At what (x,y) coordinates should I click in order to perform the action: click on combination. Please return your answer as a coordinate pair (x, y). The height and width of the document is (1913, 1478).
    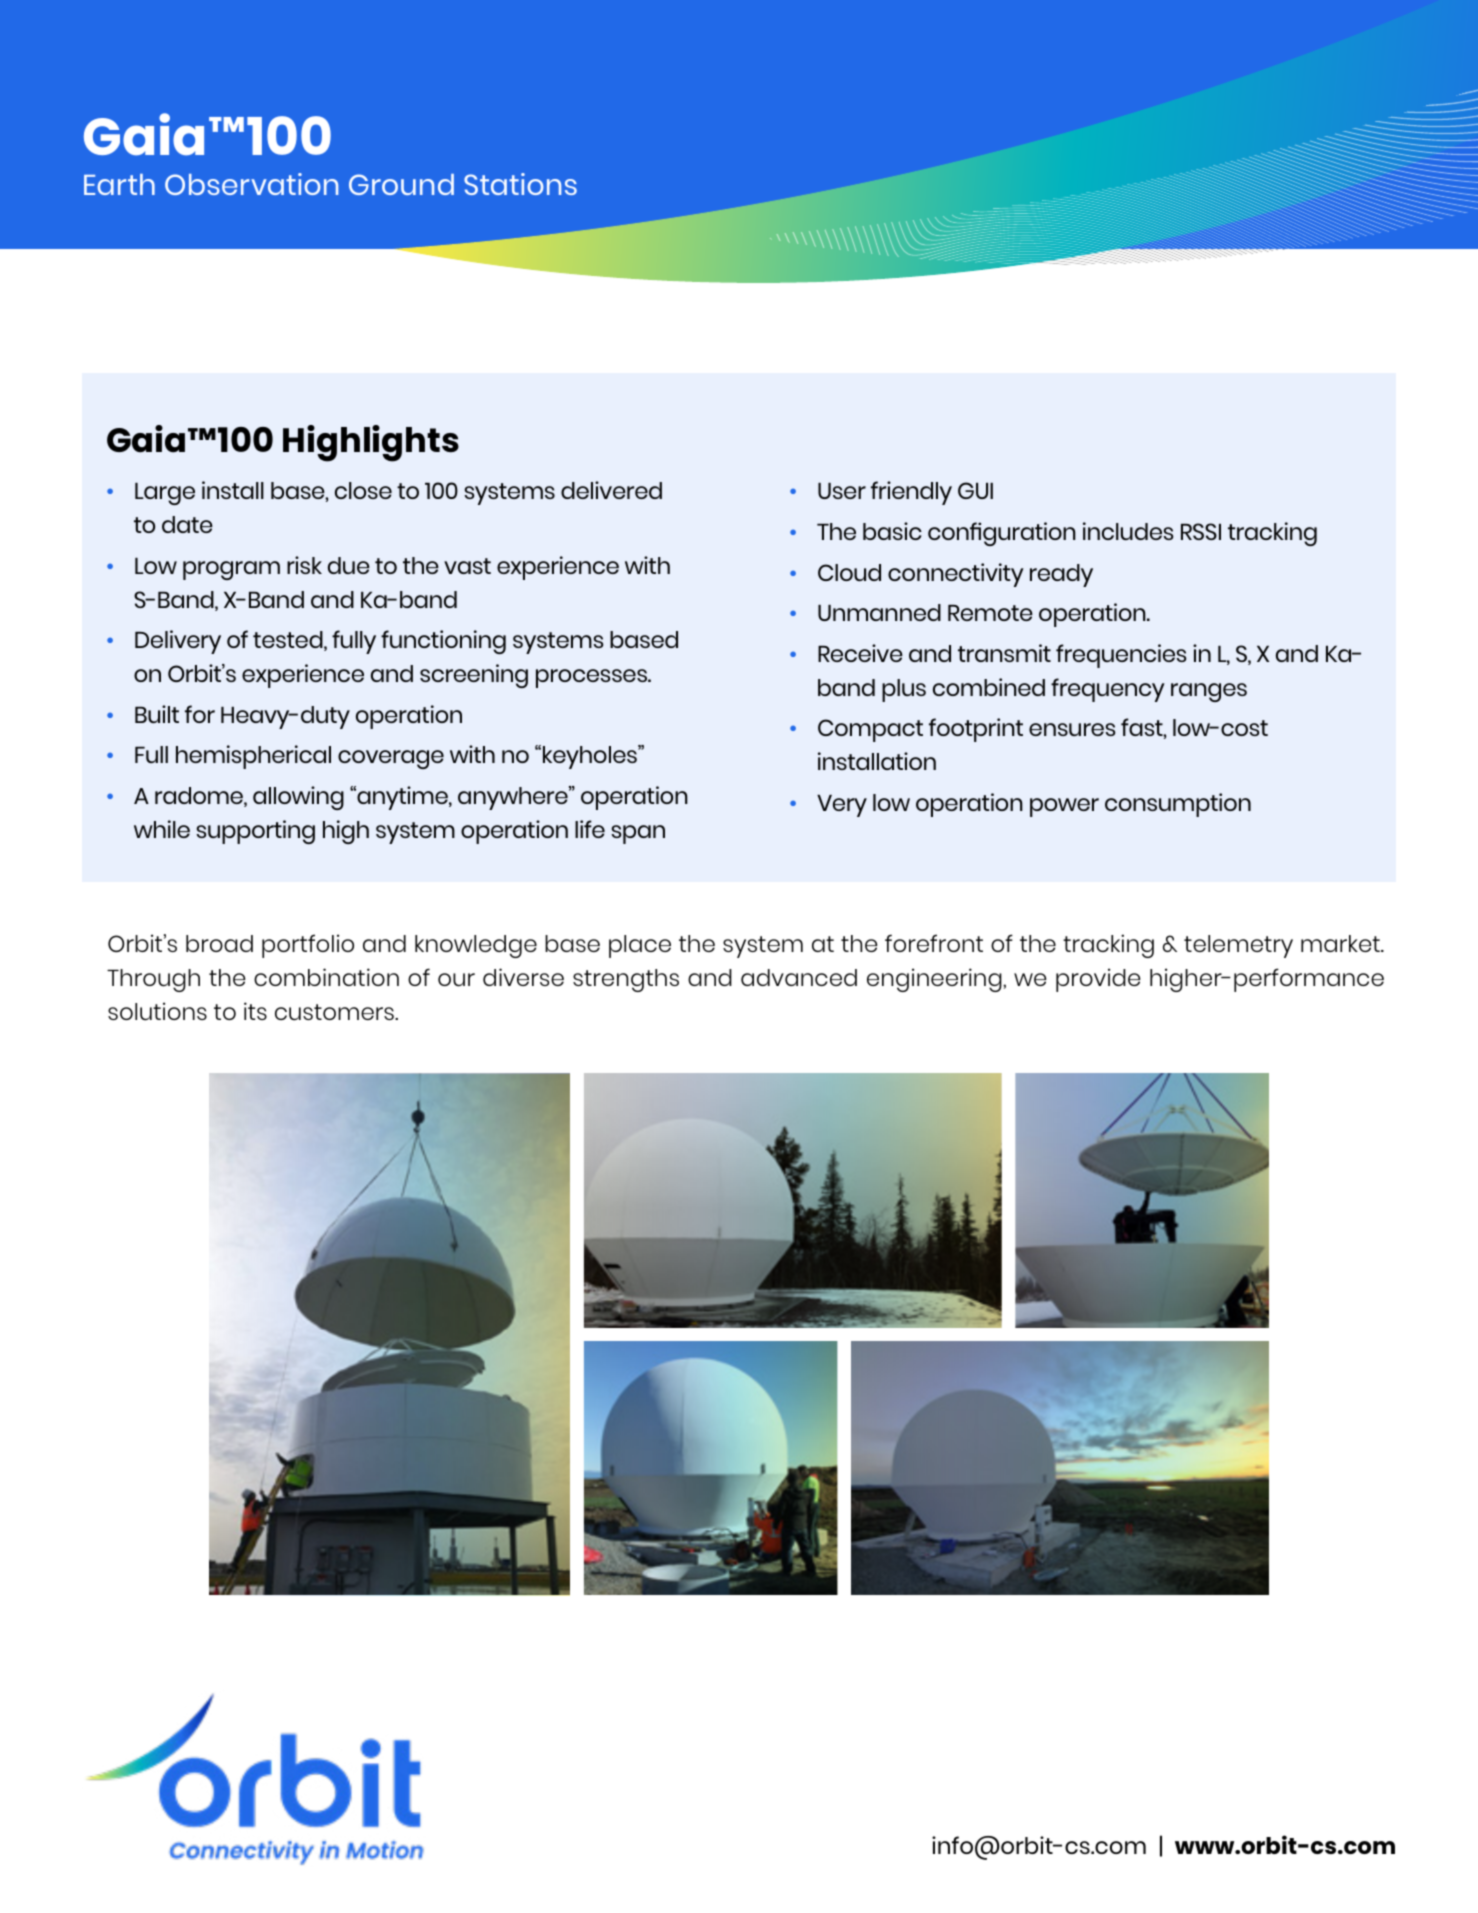
    Looking at the image, I should click on (326, 977).
